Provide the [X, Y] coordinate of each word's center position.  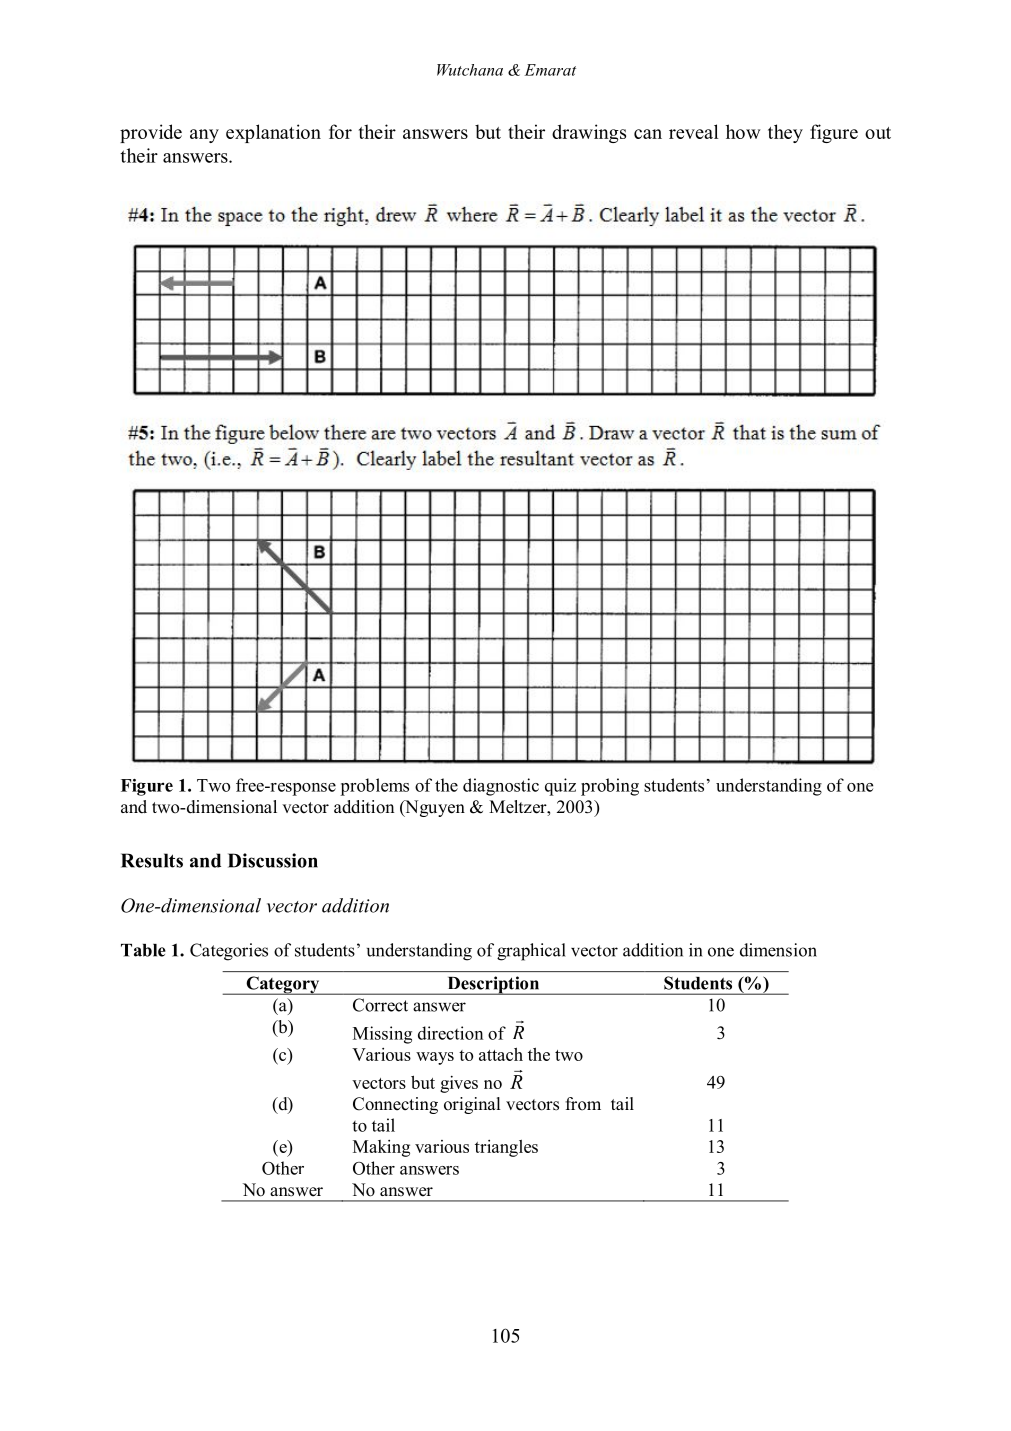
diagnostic [501, 787]
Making [381, 1148]
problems [374, 787]
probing [610, 787]
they [785, 133]
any [204, 136]
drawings [589, 133]
